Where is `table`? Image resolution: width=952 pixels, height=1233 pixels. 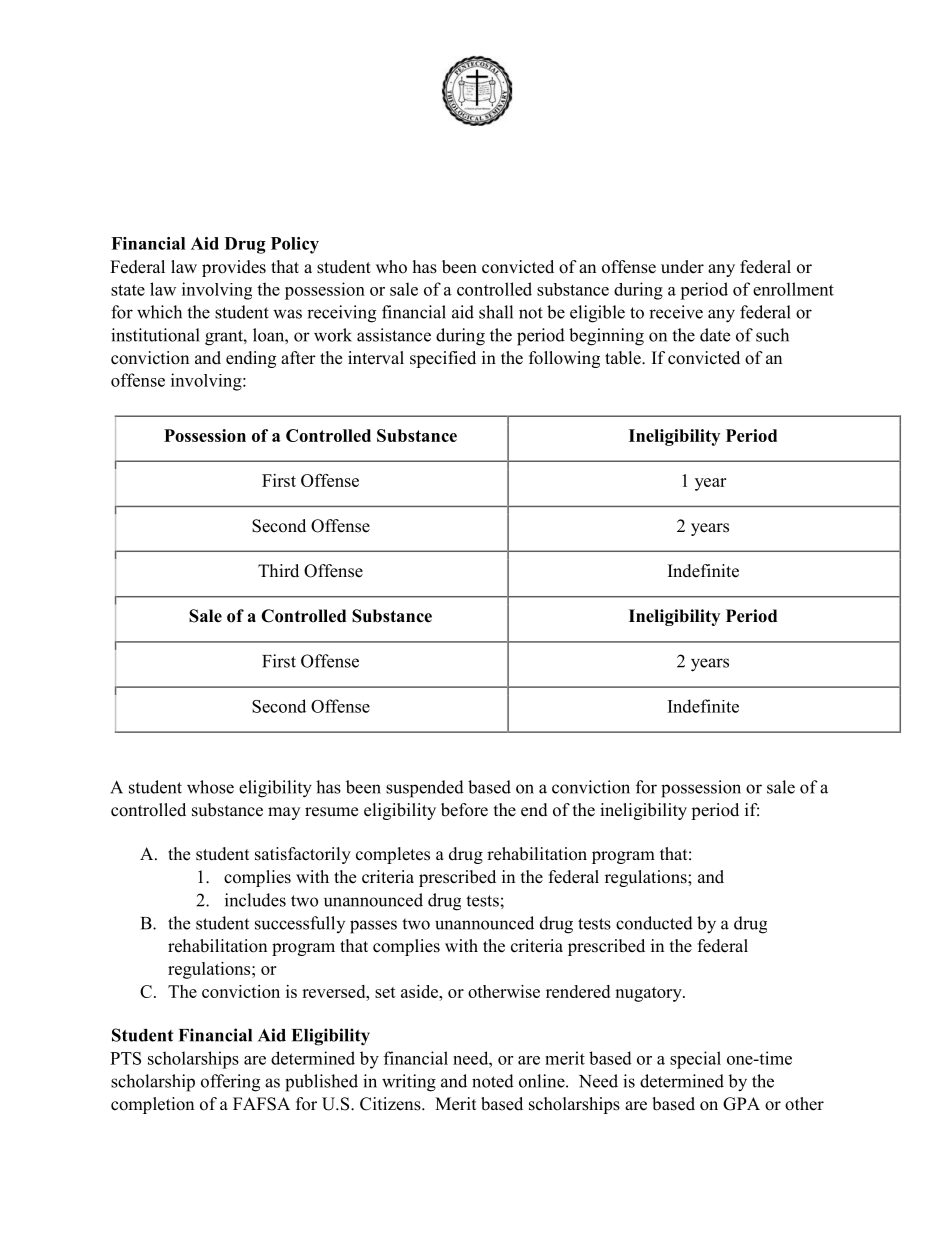 table is located at coordinates (624, 358).
